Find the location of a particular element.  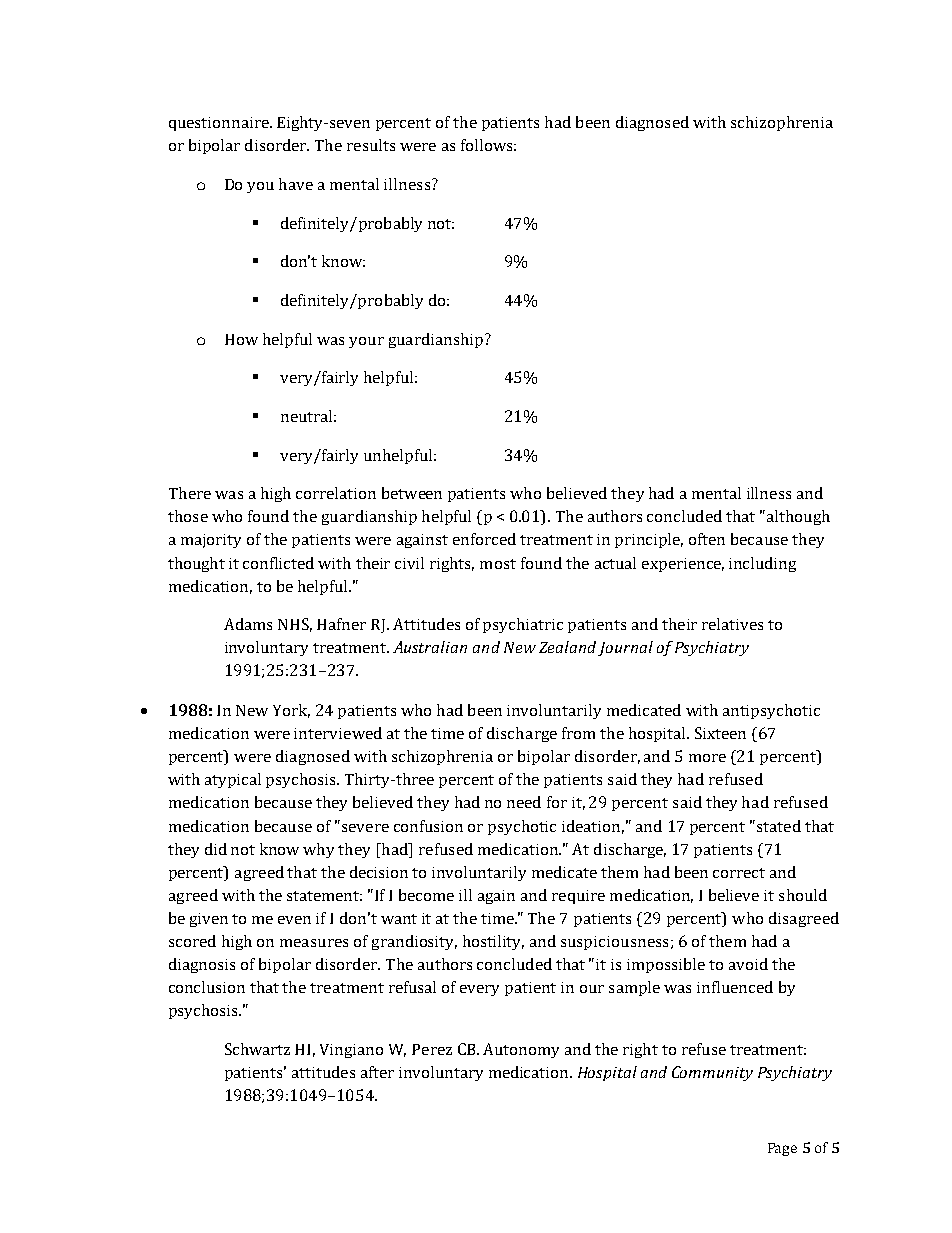

between is located at coordinates (412, 493).
